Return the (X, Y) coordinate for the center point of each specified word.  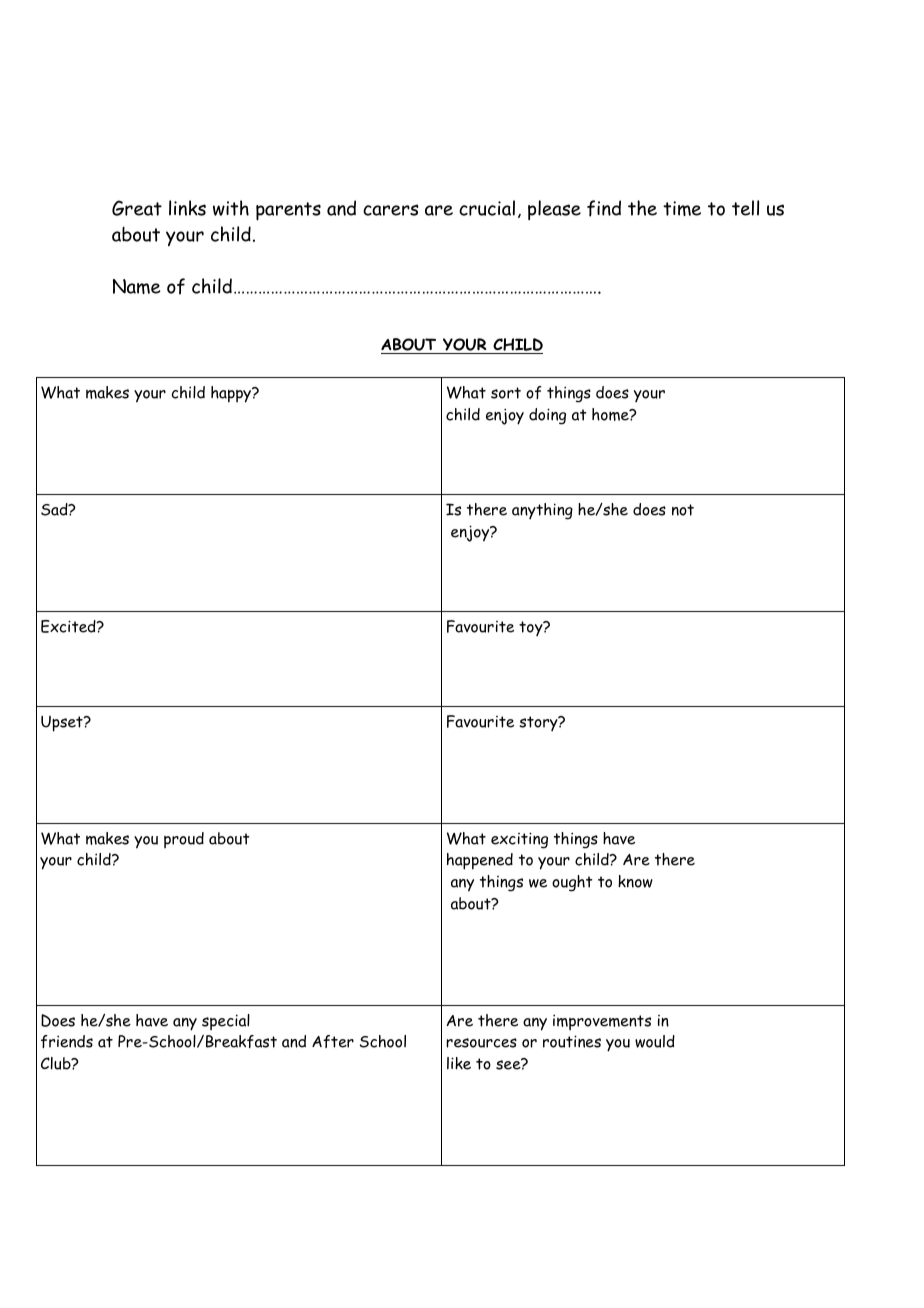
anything (542, 511)
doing (547, 416)
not (683, 510)
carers (391, 210)
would (655, 1041)
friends (67, 1041)
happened (480, 861)
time (682, 208)
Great (137, 208)
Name (137, 286)
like (459, 1063)
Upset (63, 724)
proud (184, 840)
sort (506, 393)
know (635, 881)
